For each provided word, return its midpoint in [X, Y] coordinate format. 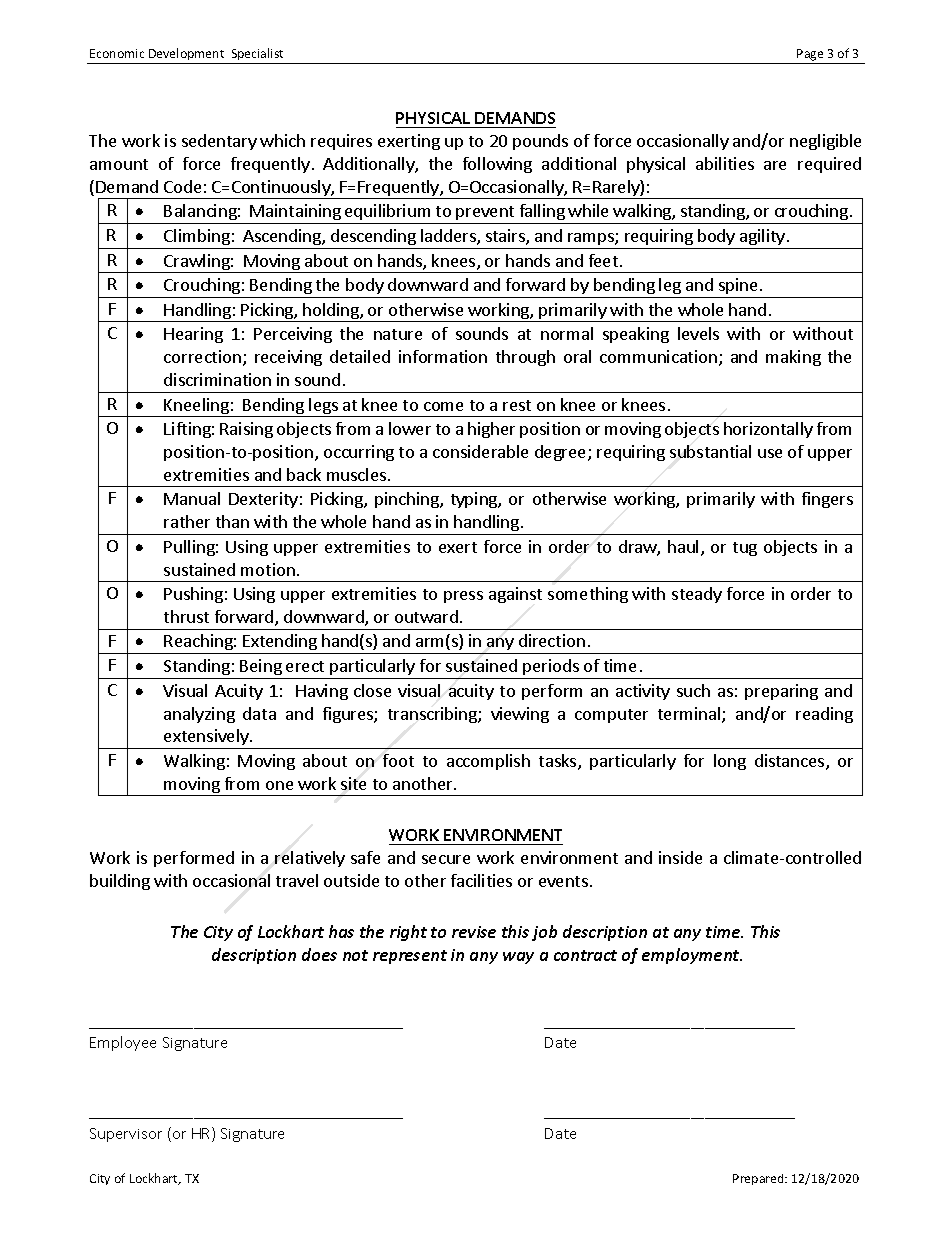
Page [810, 55]
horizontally [768, 430]
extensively [206, 739]
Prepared [759, 1179]
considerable [480, 451]
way [518, 958]
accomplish [488, 762]
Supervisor [126, 1135]
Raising [246, 430]
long [730, 762]
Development [186, 54]
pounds [540, 142]
